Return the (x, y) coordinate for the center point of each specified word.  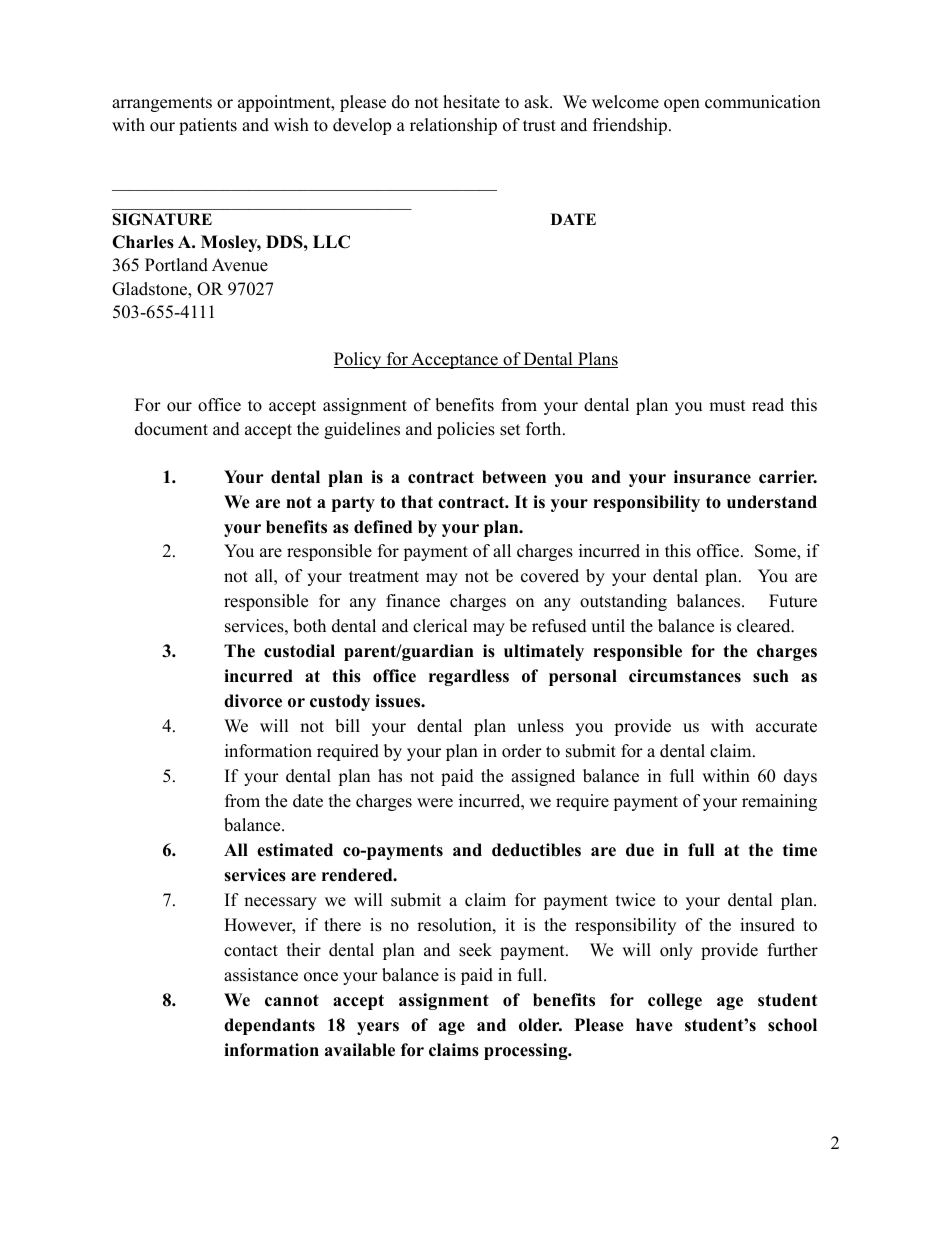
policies (466, 430)
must (727, 406)
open (682, 105)
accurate (786, 727)
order (522, 751)
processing (527, 1051)
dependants (269, 1026)
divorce (253, 701)
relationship (453, 126)
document (171, 429)
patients (208, 126)
